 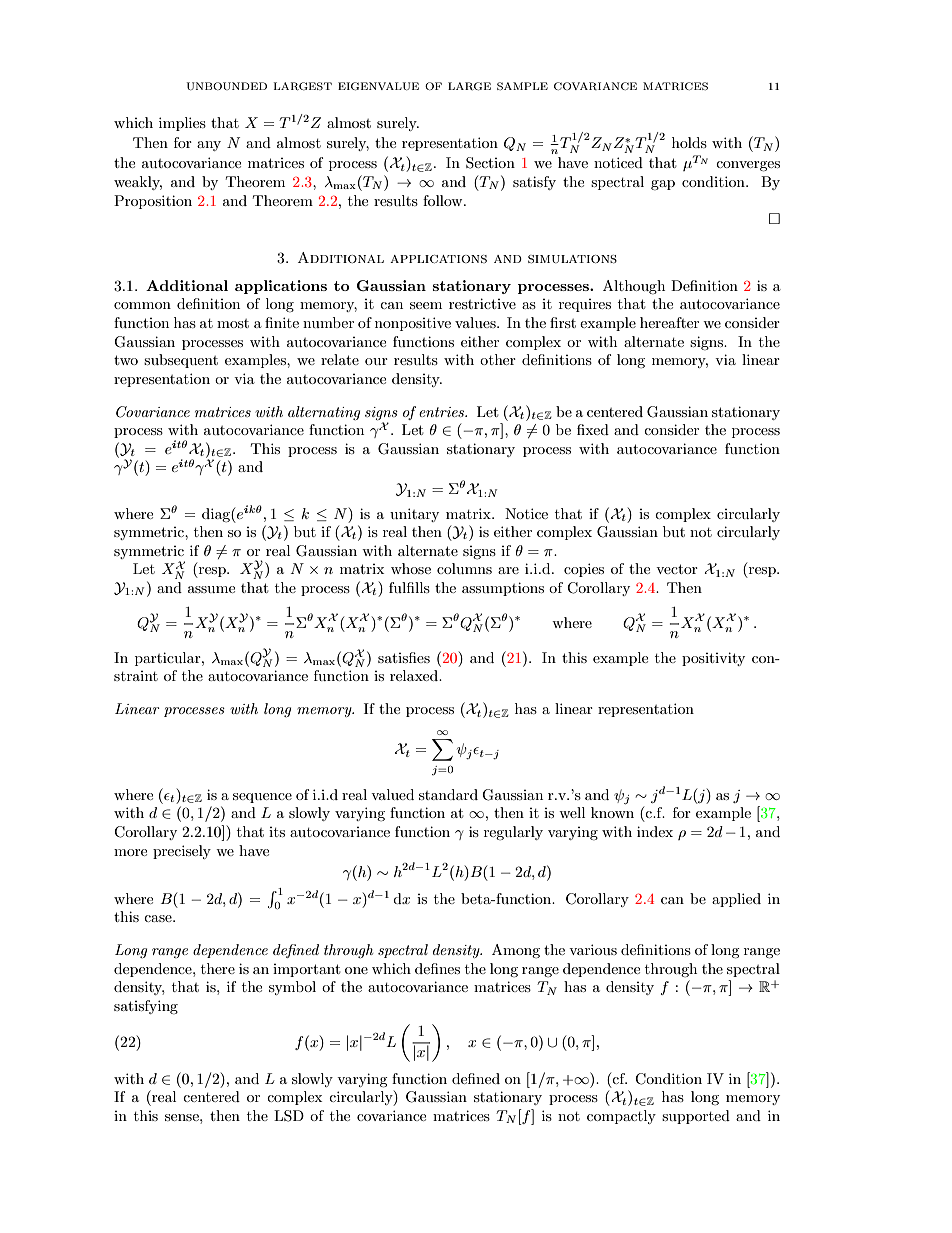 I want to click on implies, so click(x=182, y=124).
